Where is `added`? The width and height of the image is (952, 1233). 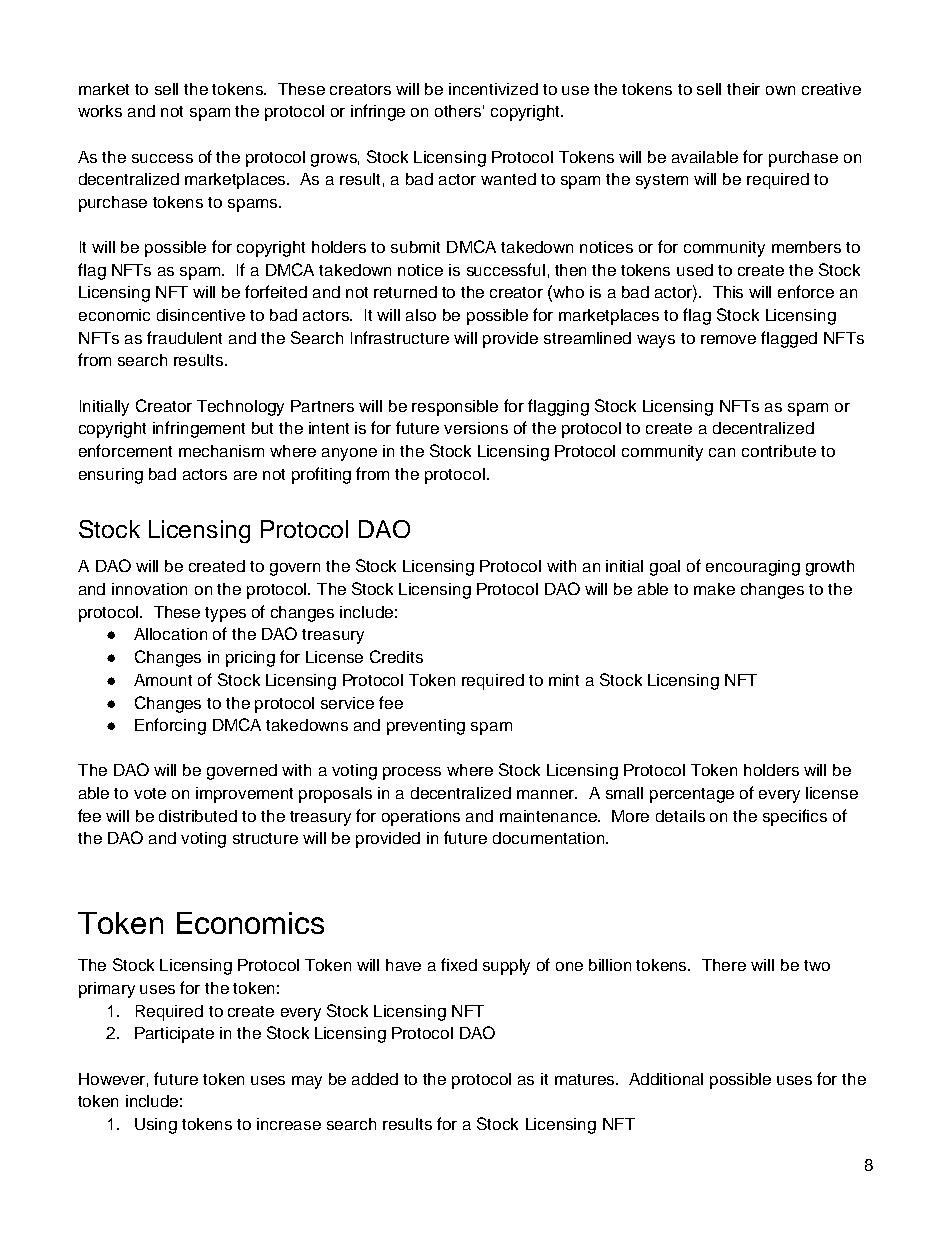 added is located at coordinates (375, 1079).
